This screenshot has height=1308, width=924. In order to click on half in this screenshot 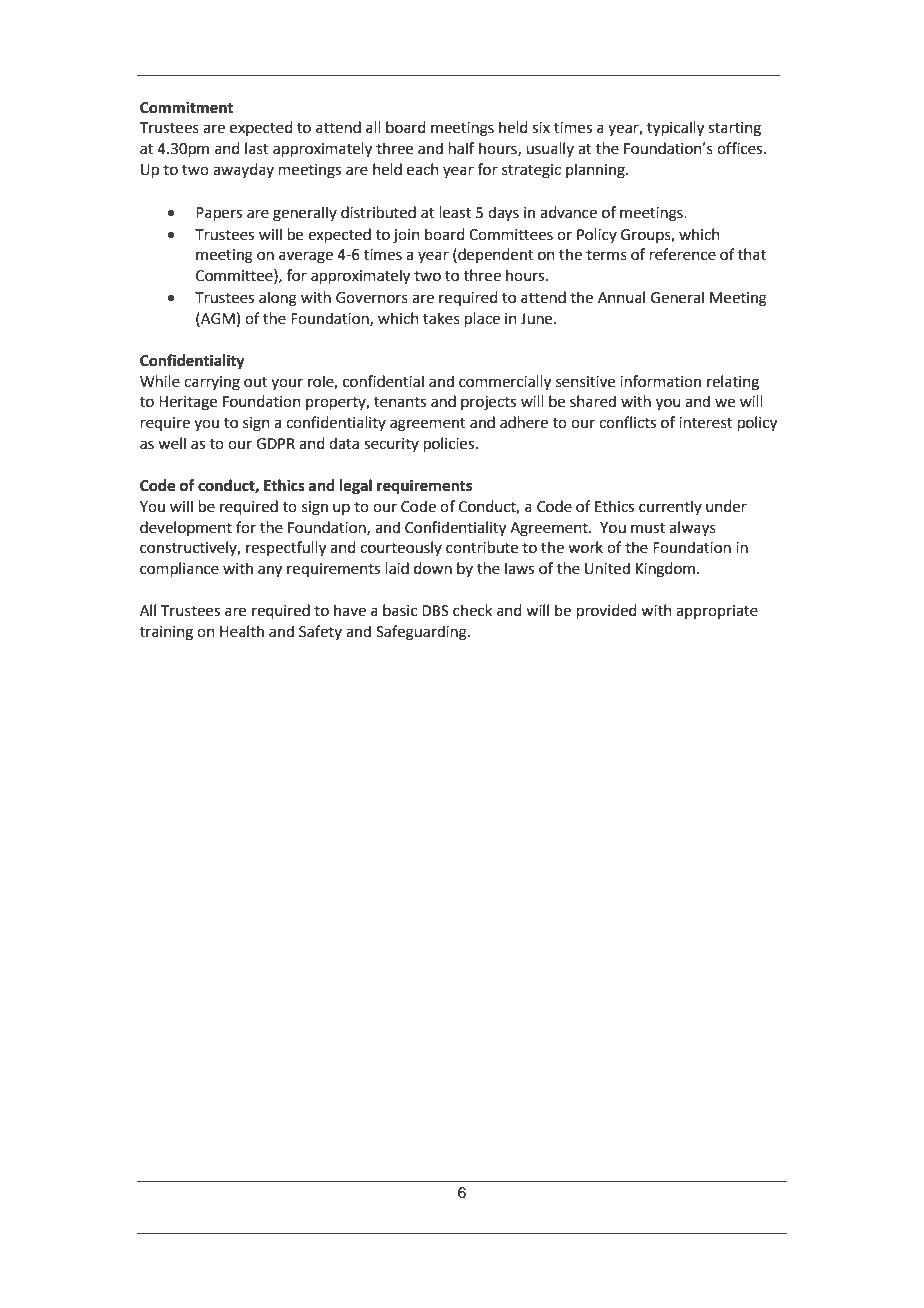, I will do `click(461, 148)`.
